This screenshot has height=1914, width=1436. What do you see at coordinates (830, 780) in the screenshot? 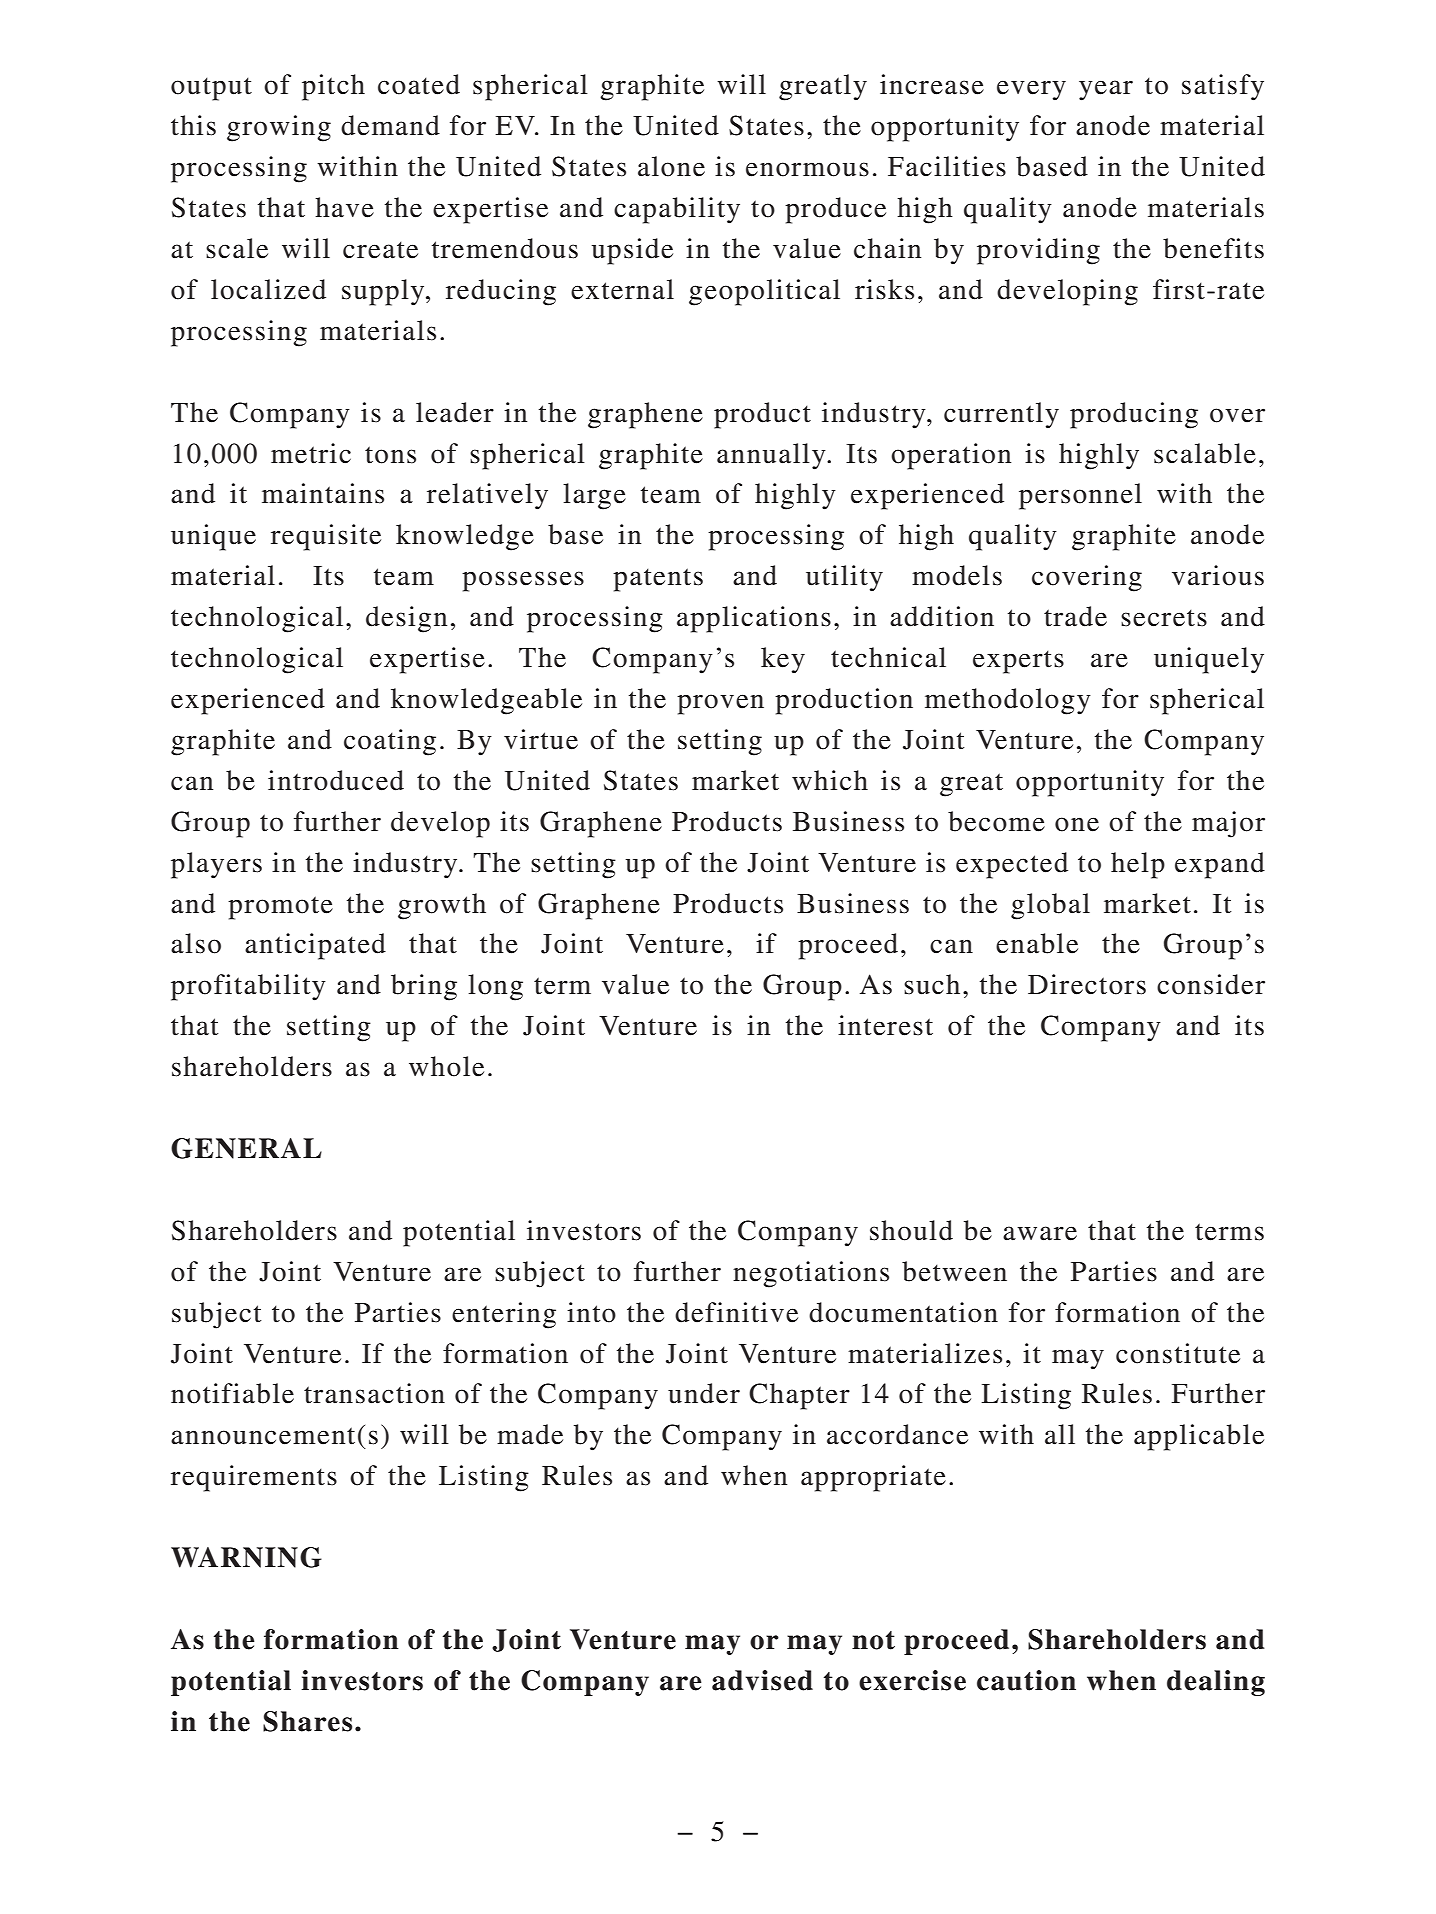
I see `which` at bounding box center [830, 780].
